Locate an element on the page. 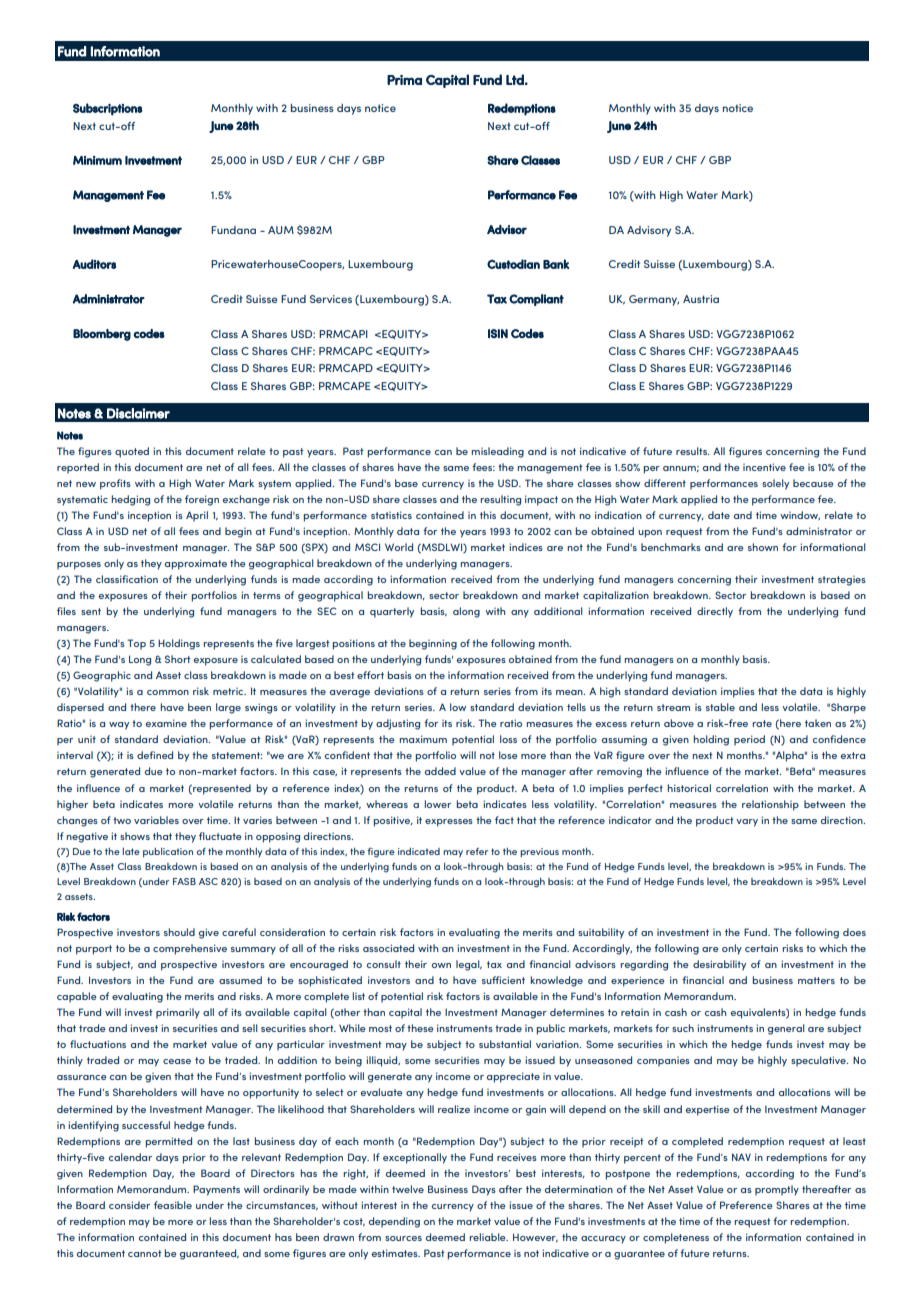 The height and width of the document is (1308, 924). Austria is located at coordinates (701, 299).
